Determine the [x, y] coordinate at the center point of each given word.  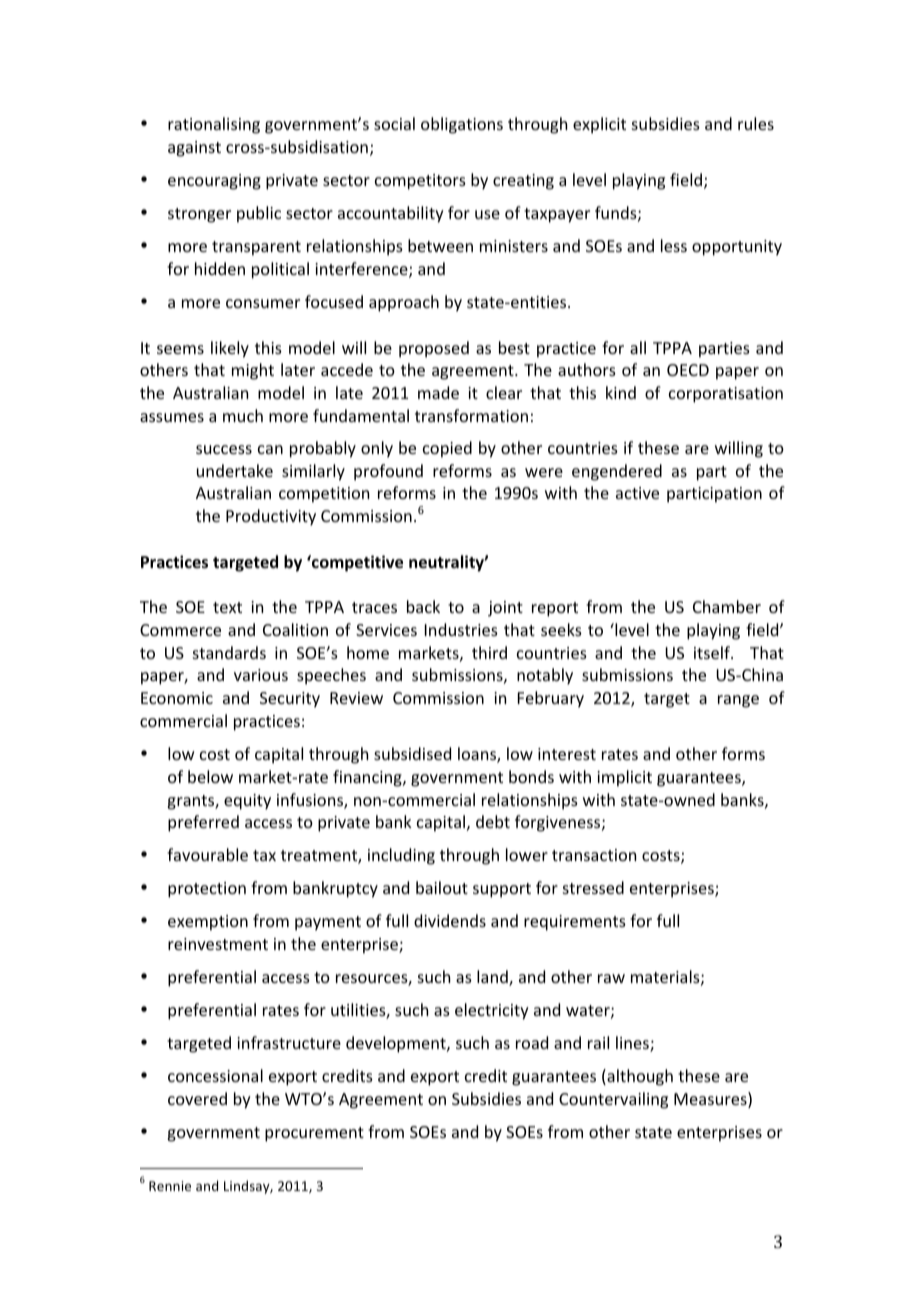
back [423, 606]
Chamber [727, 606]
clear [504, 392]
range [738, 701]
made [438, 392]
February [551, 699]
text [227, 607]
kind [621, 392]
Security [290, 700]
